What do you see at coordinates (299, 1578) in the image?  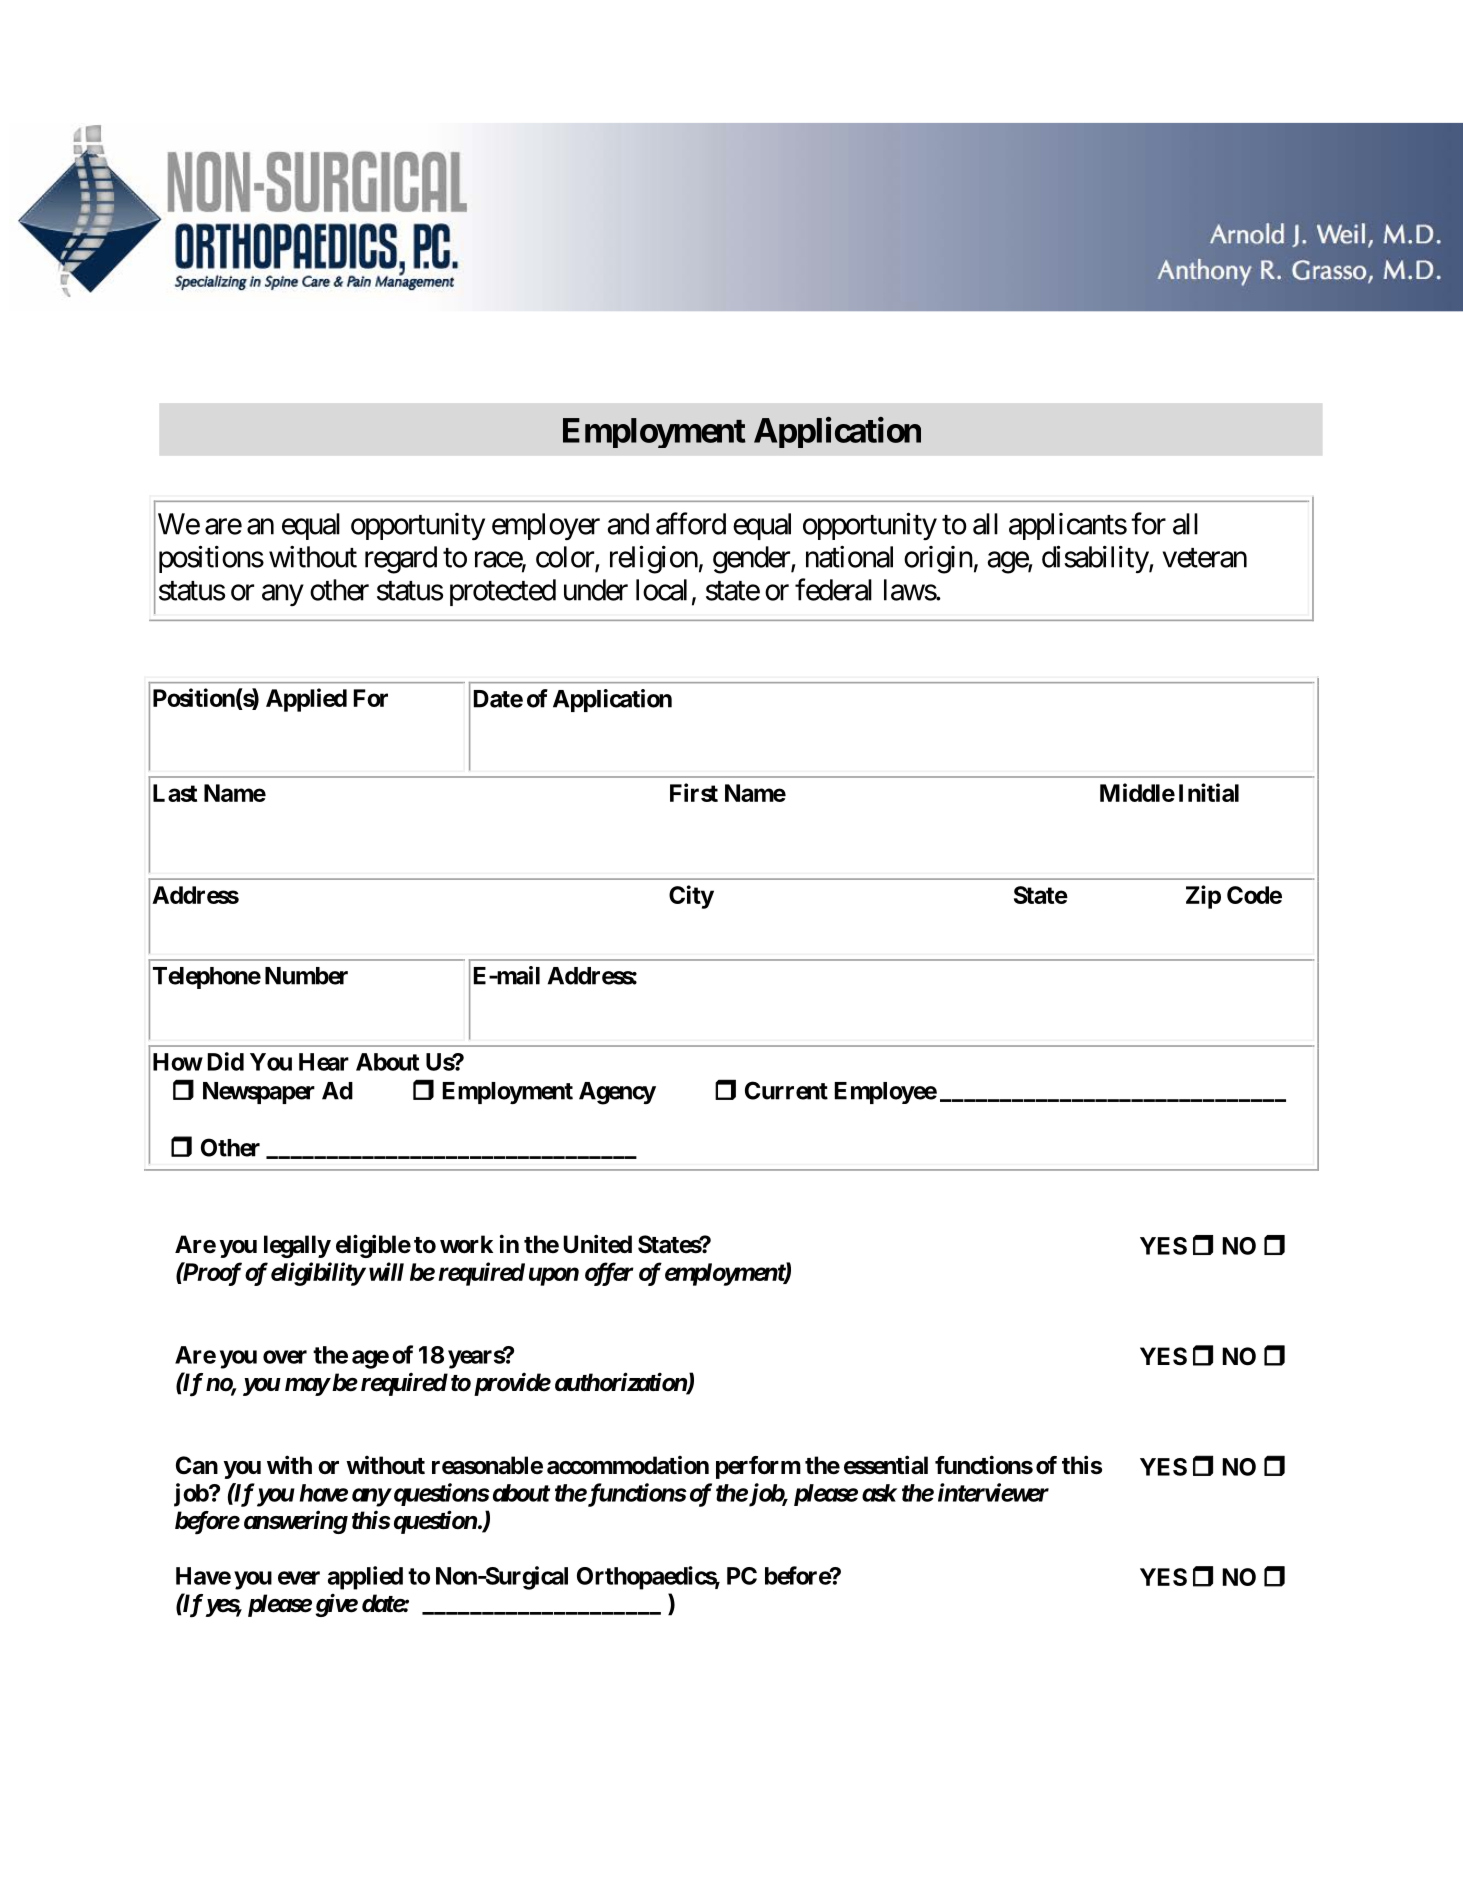 I see `ever` at bounding box center [299, 1578].
